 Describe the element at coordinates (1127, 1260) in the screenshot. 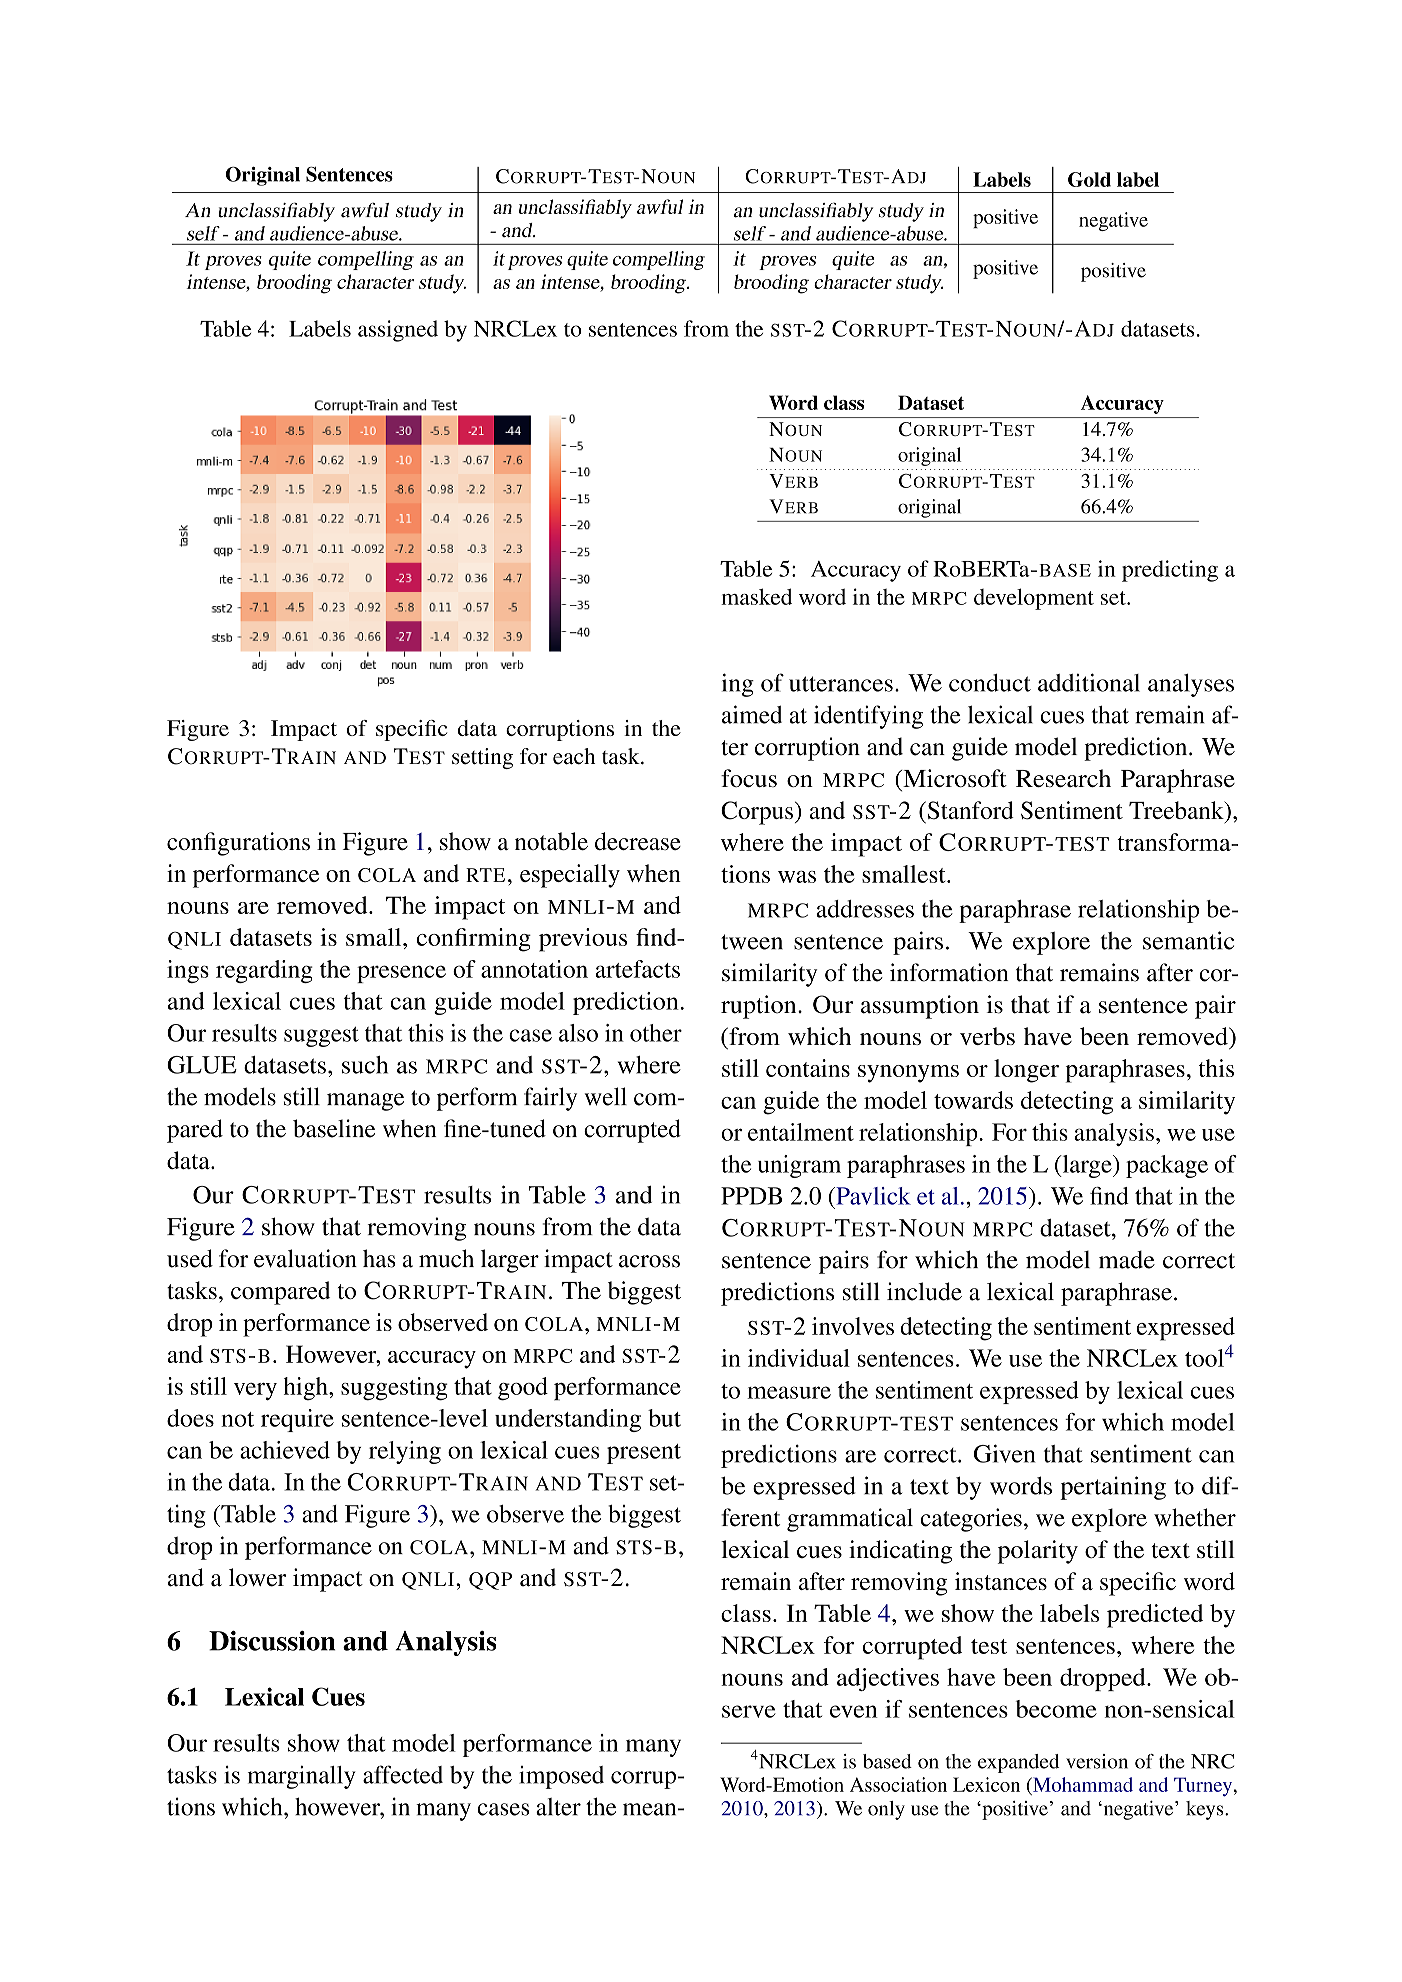

I see `made` at that location.
